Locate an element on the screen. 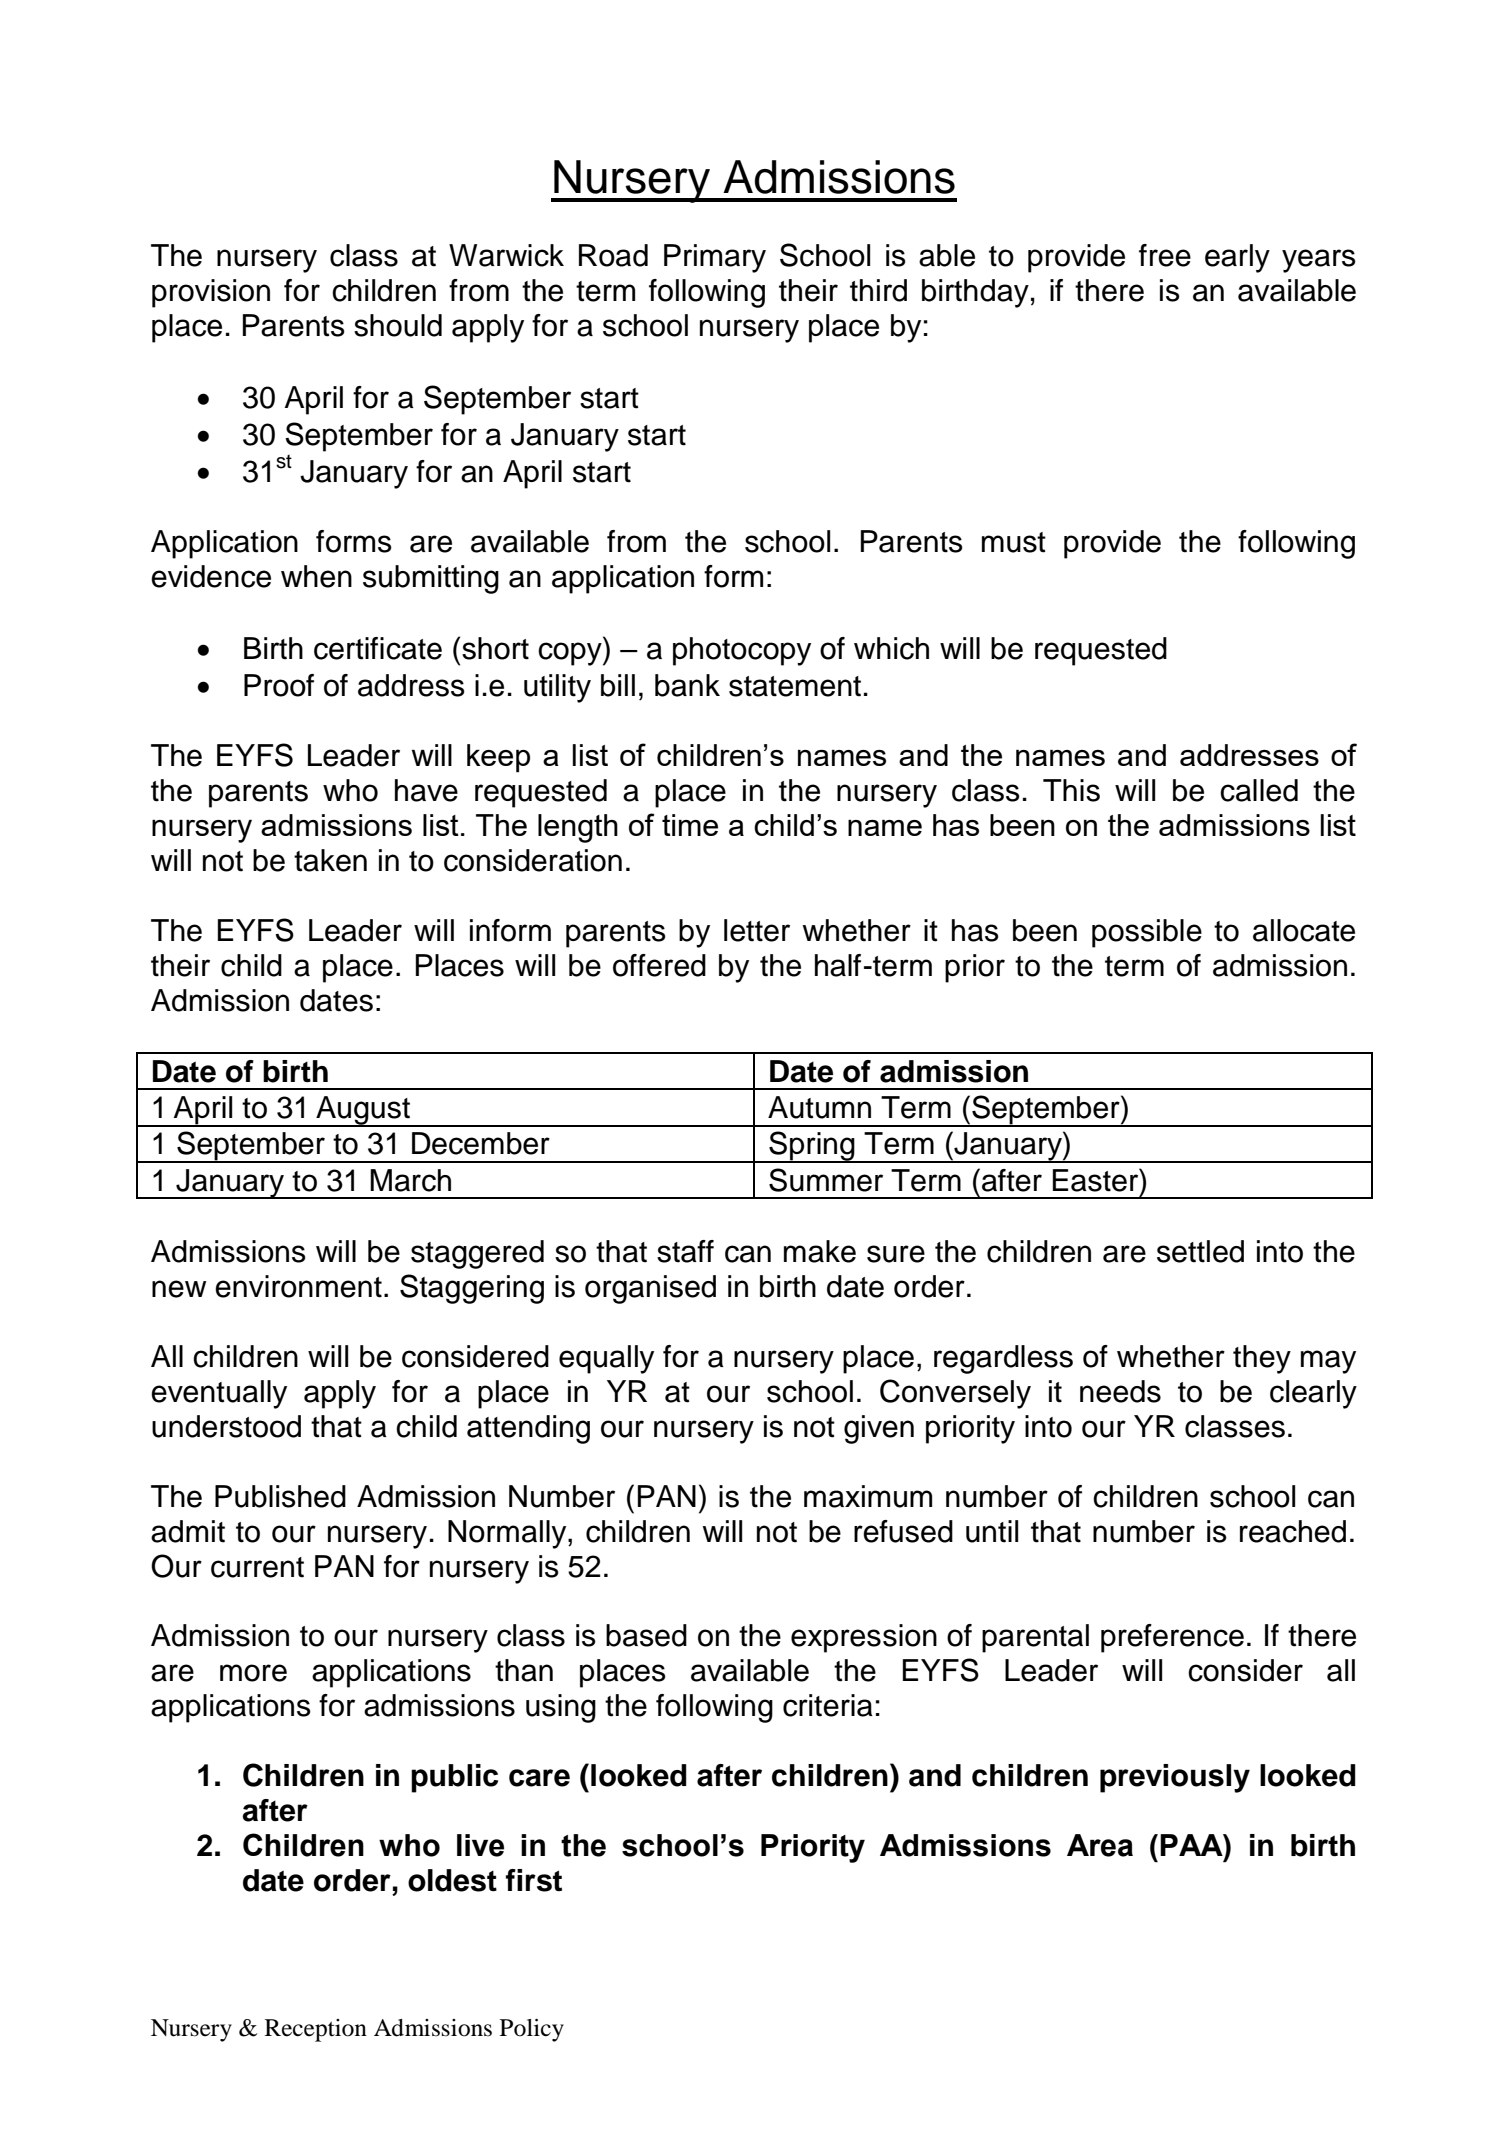  preference is located at coordinates (1172, 1638).
